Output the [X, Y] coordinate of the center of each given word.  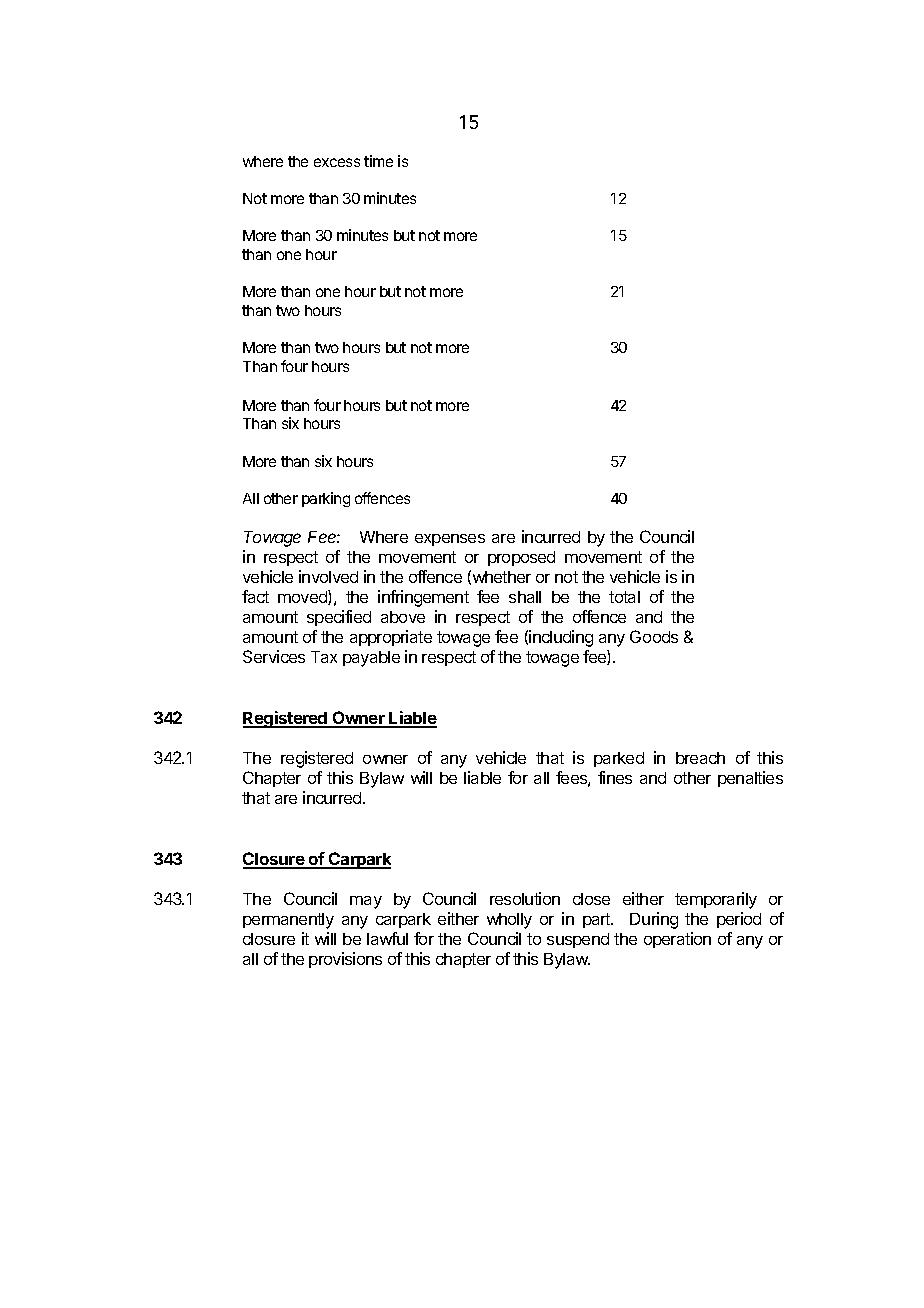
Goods [654, 636]
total [624, 597]
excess [337, 162]
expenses [450, 540]
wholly [509, 921]
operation [677, 940]
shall [525, 597]
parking [326, 499]
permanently [288, 921]
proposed [521, 558]
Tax [324, 657]
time [378, 161]
